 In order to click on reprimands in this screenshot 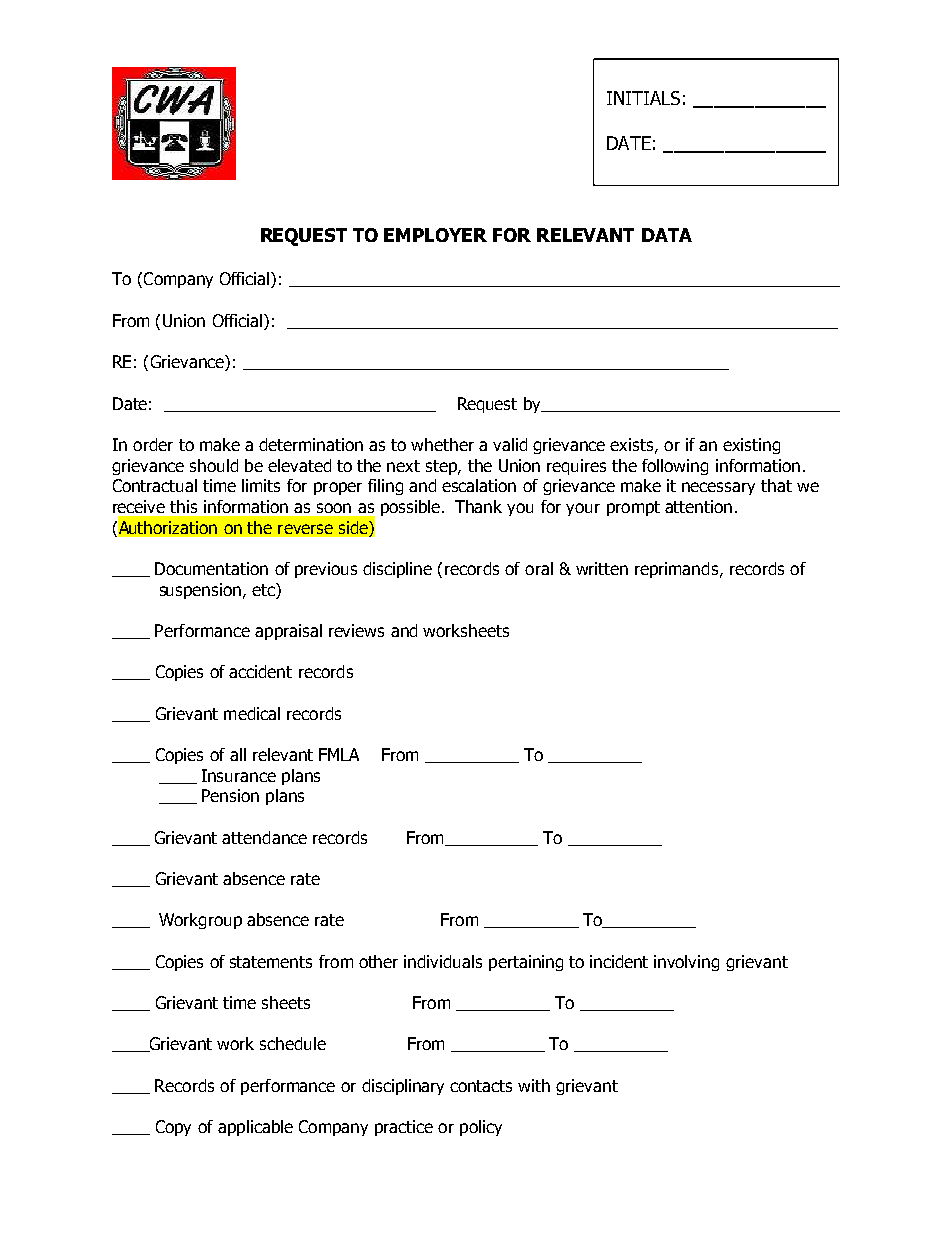, I will do `click(678, 570)`.
